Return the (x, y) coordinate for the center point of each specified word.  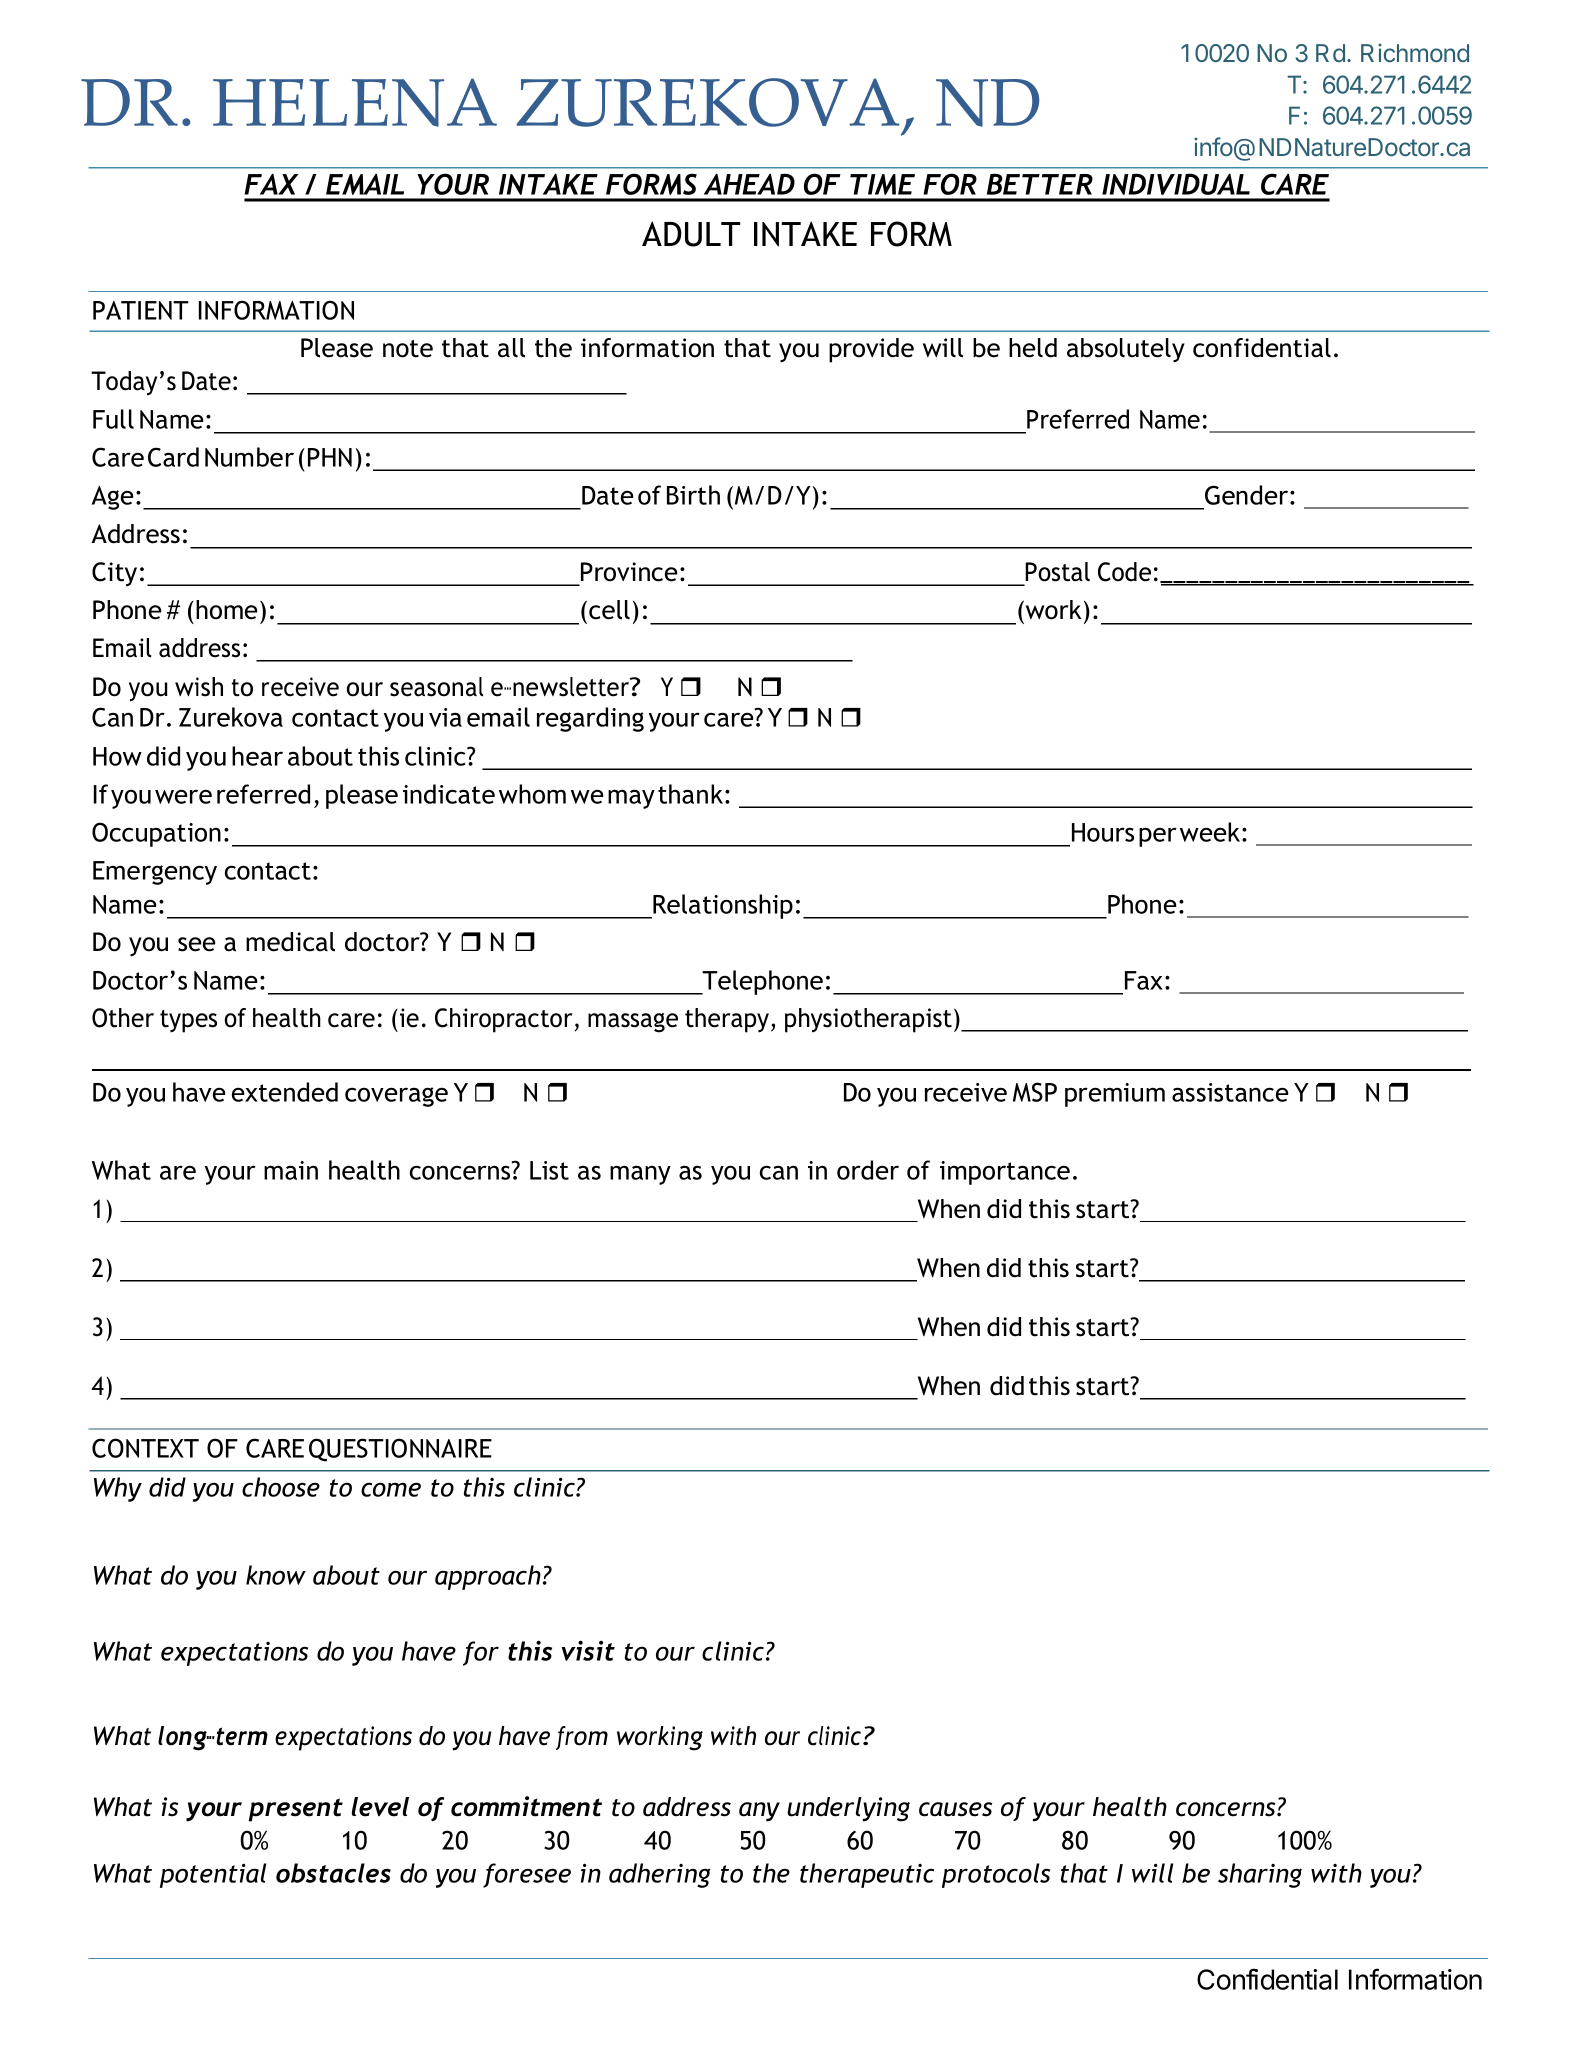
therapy (728, 1020)
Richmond (1415, 52)
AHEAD (749, 184)
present (296, 1810)
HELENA (355, 102)
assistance (1230, 1092)
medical (290, 942)
